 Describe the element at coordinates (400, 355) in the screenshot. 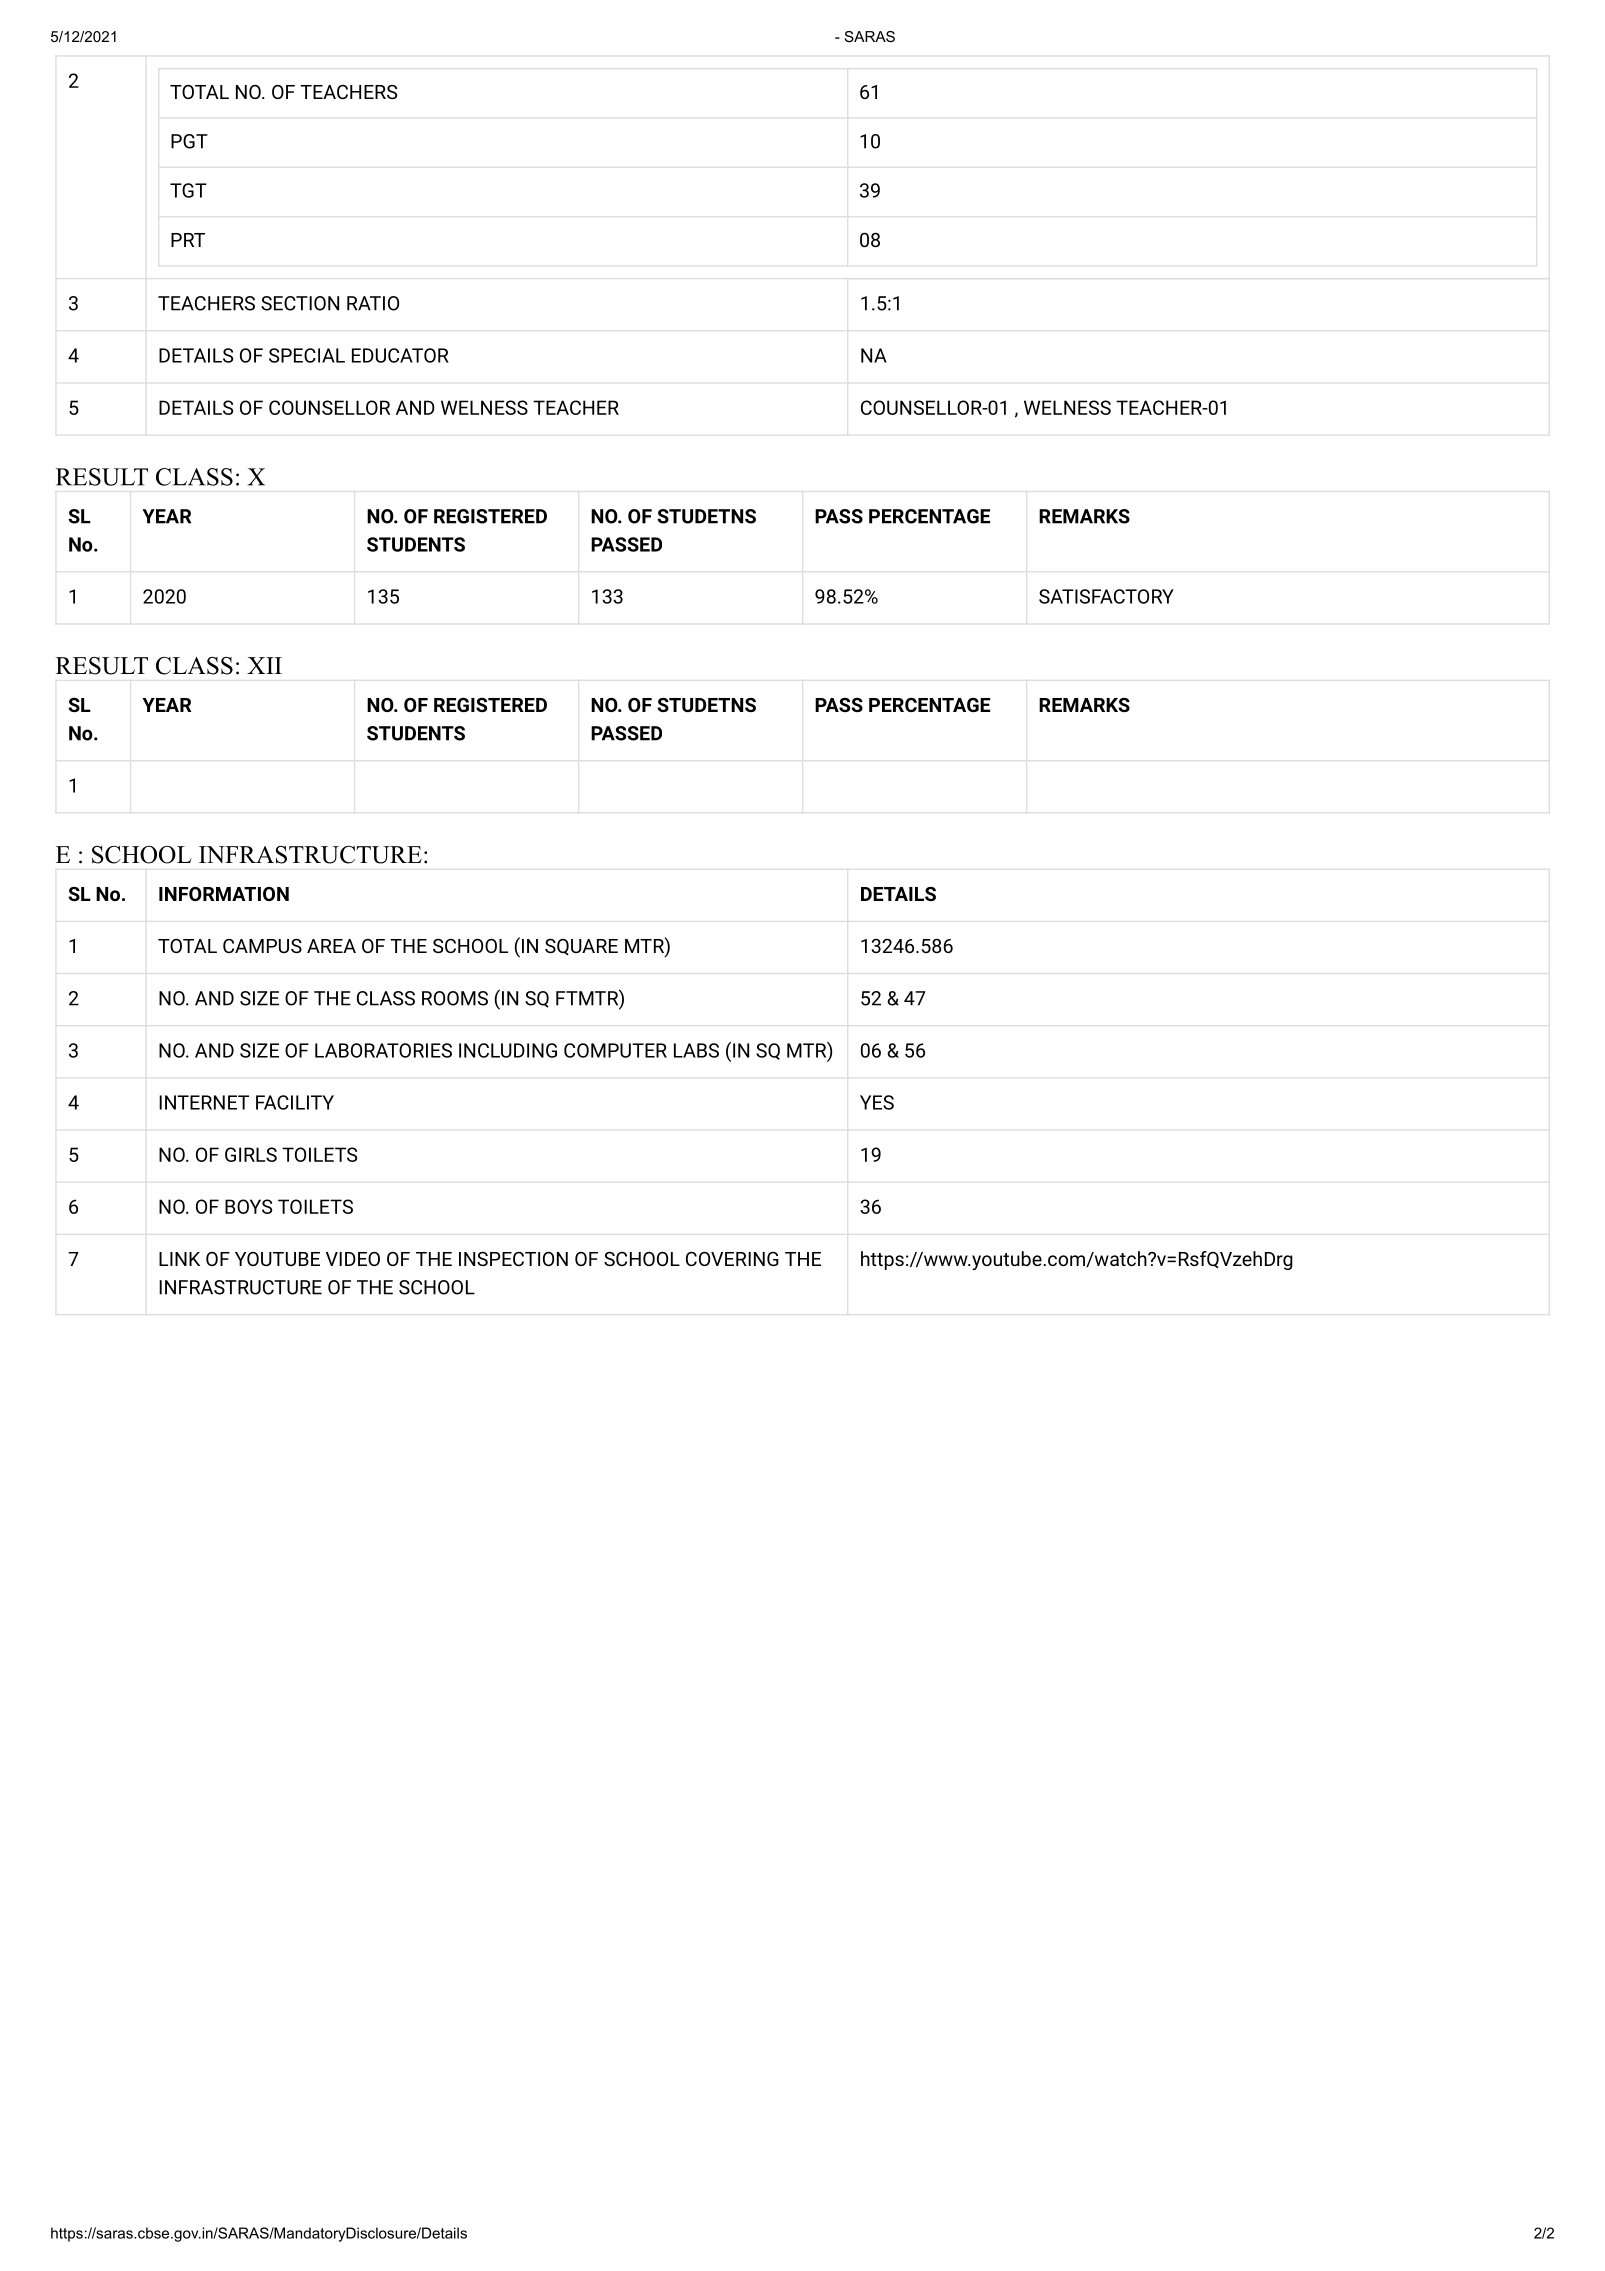

I see `EDUCATOR` at that location.
